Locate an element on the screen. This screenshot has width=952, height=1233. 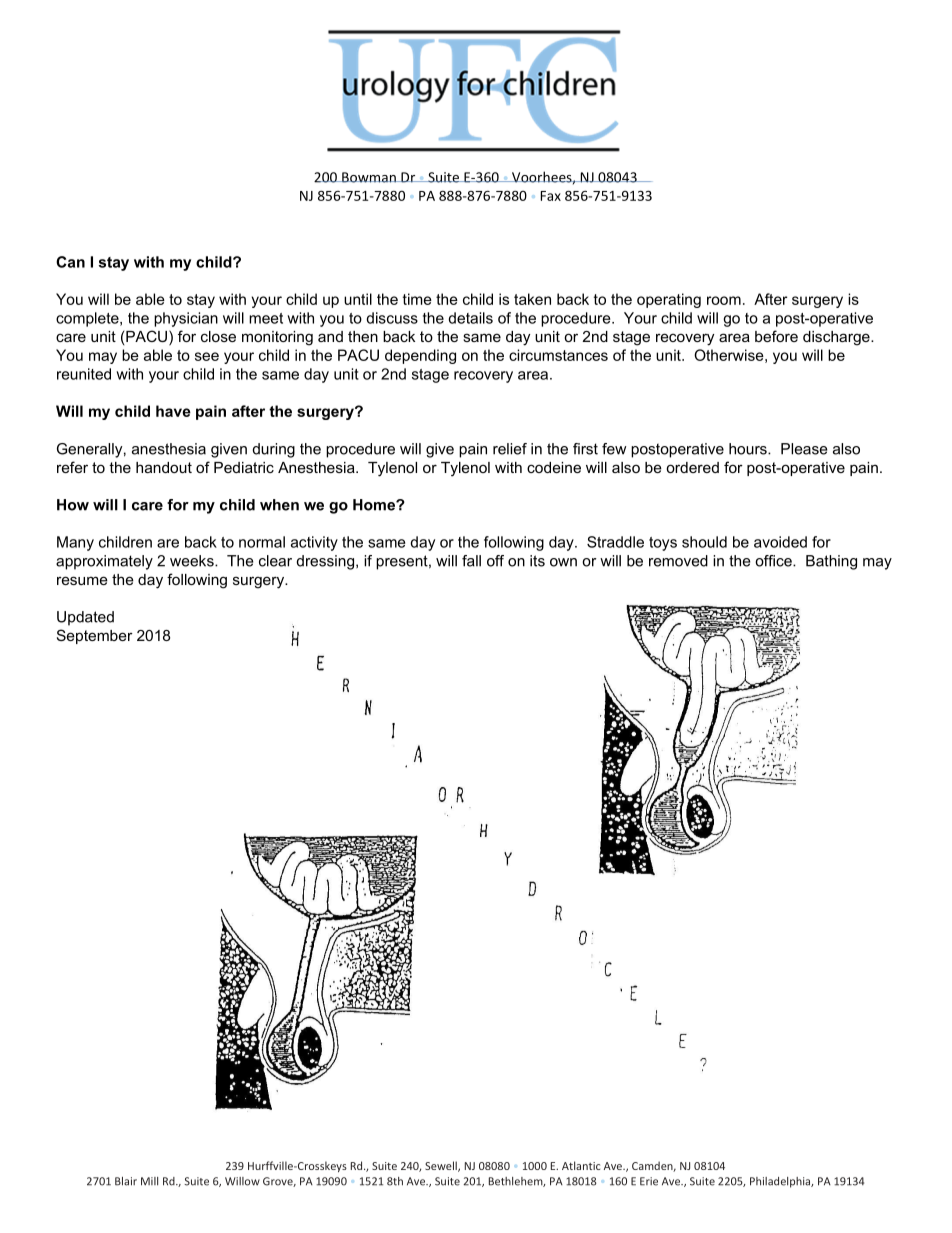
removed is located at coordinates (678, 561).
